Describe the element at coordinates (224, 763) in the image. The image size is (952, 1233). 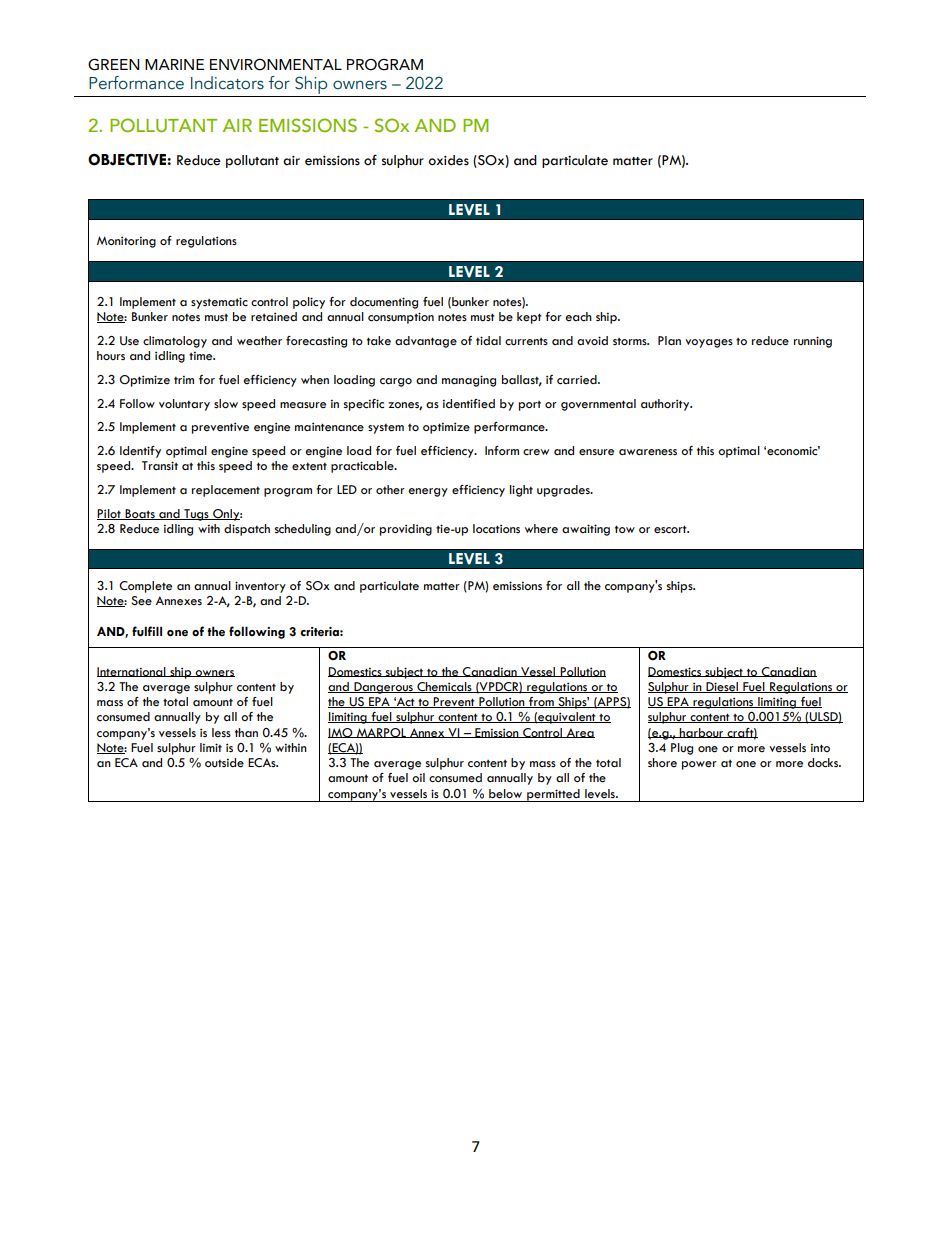
I see `outside` at that location.
